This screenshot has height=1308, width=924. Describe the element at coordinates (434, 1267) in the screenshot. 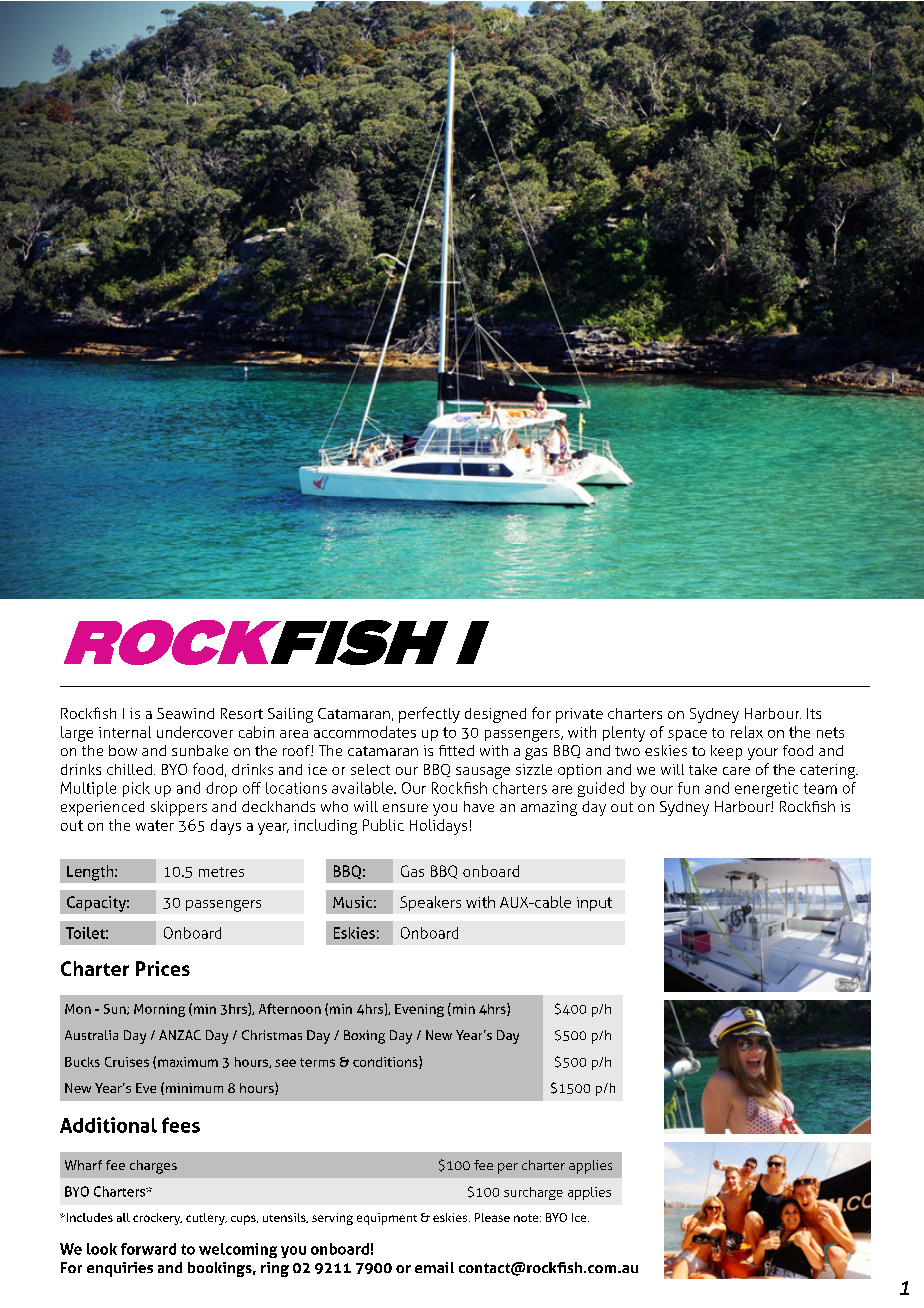

I see `email` at that location.
